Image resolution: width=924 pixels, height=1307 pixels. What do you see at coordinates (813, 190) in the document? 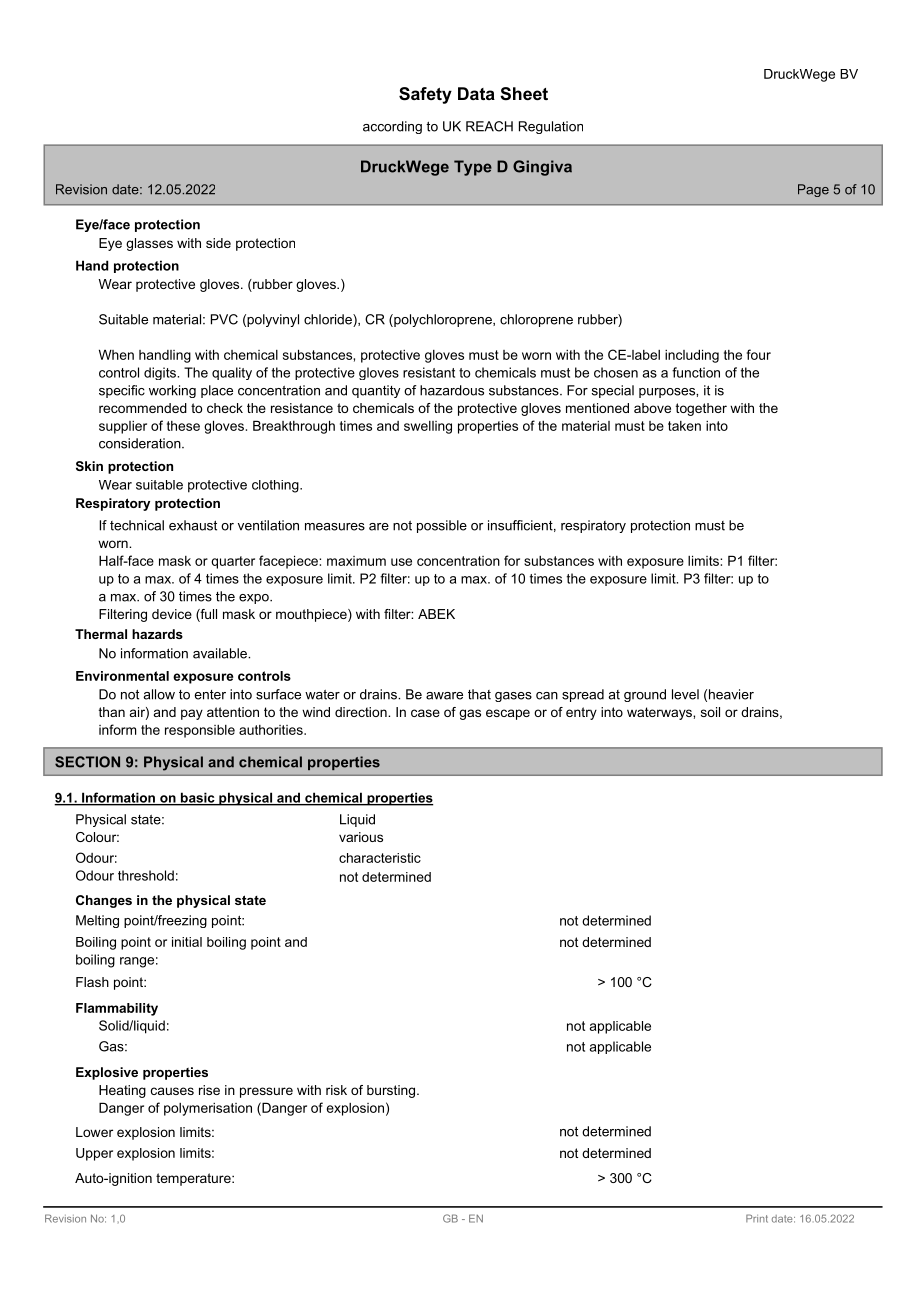
I see `Page` at bounding box center [813, 190].
